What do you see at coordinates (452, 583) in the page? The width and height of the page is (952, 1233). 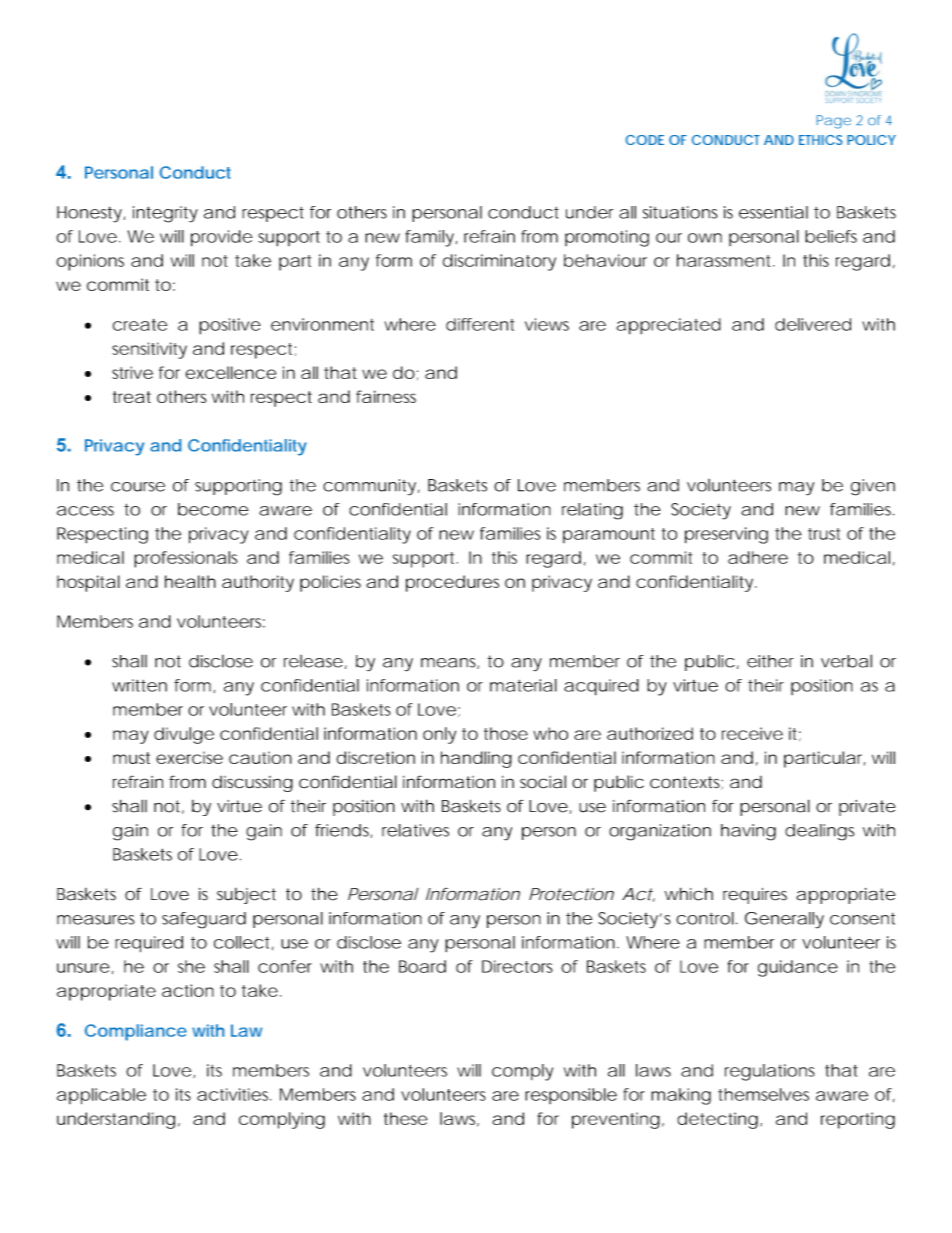 I see `procedures` at bounding box center [452, 583].
